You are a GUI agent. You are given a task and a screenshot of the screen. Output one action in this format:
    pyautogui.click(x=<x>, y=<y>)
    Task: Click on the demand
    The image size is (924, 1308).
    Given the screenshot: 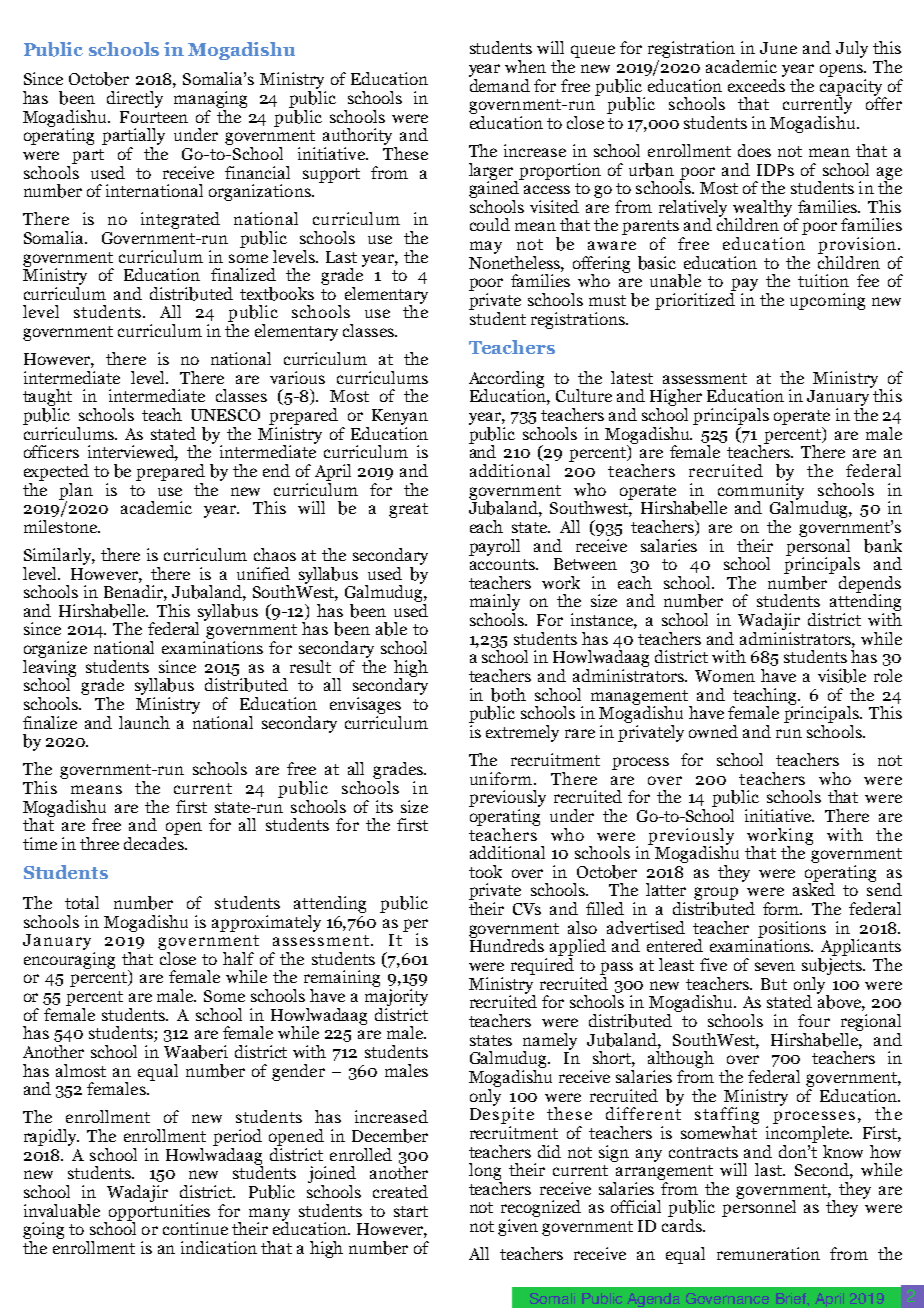 What is the action you would take?
    pyautogui.click(x=499, y=84)
